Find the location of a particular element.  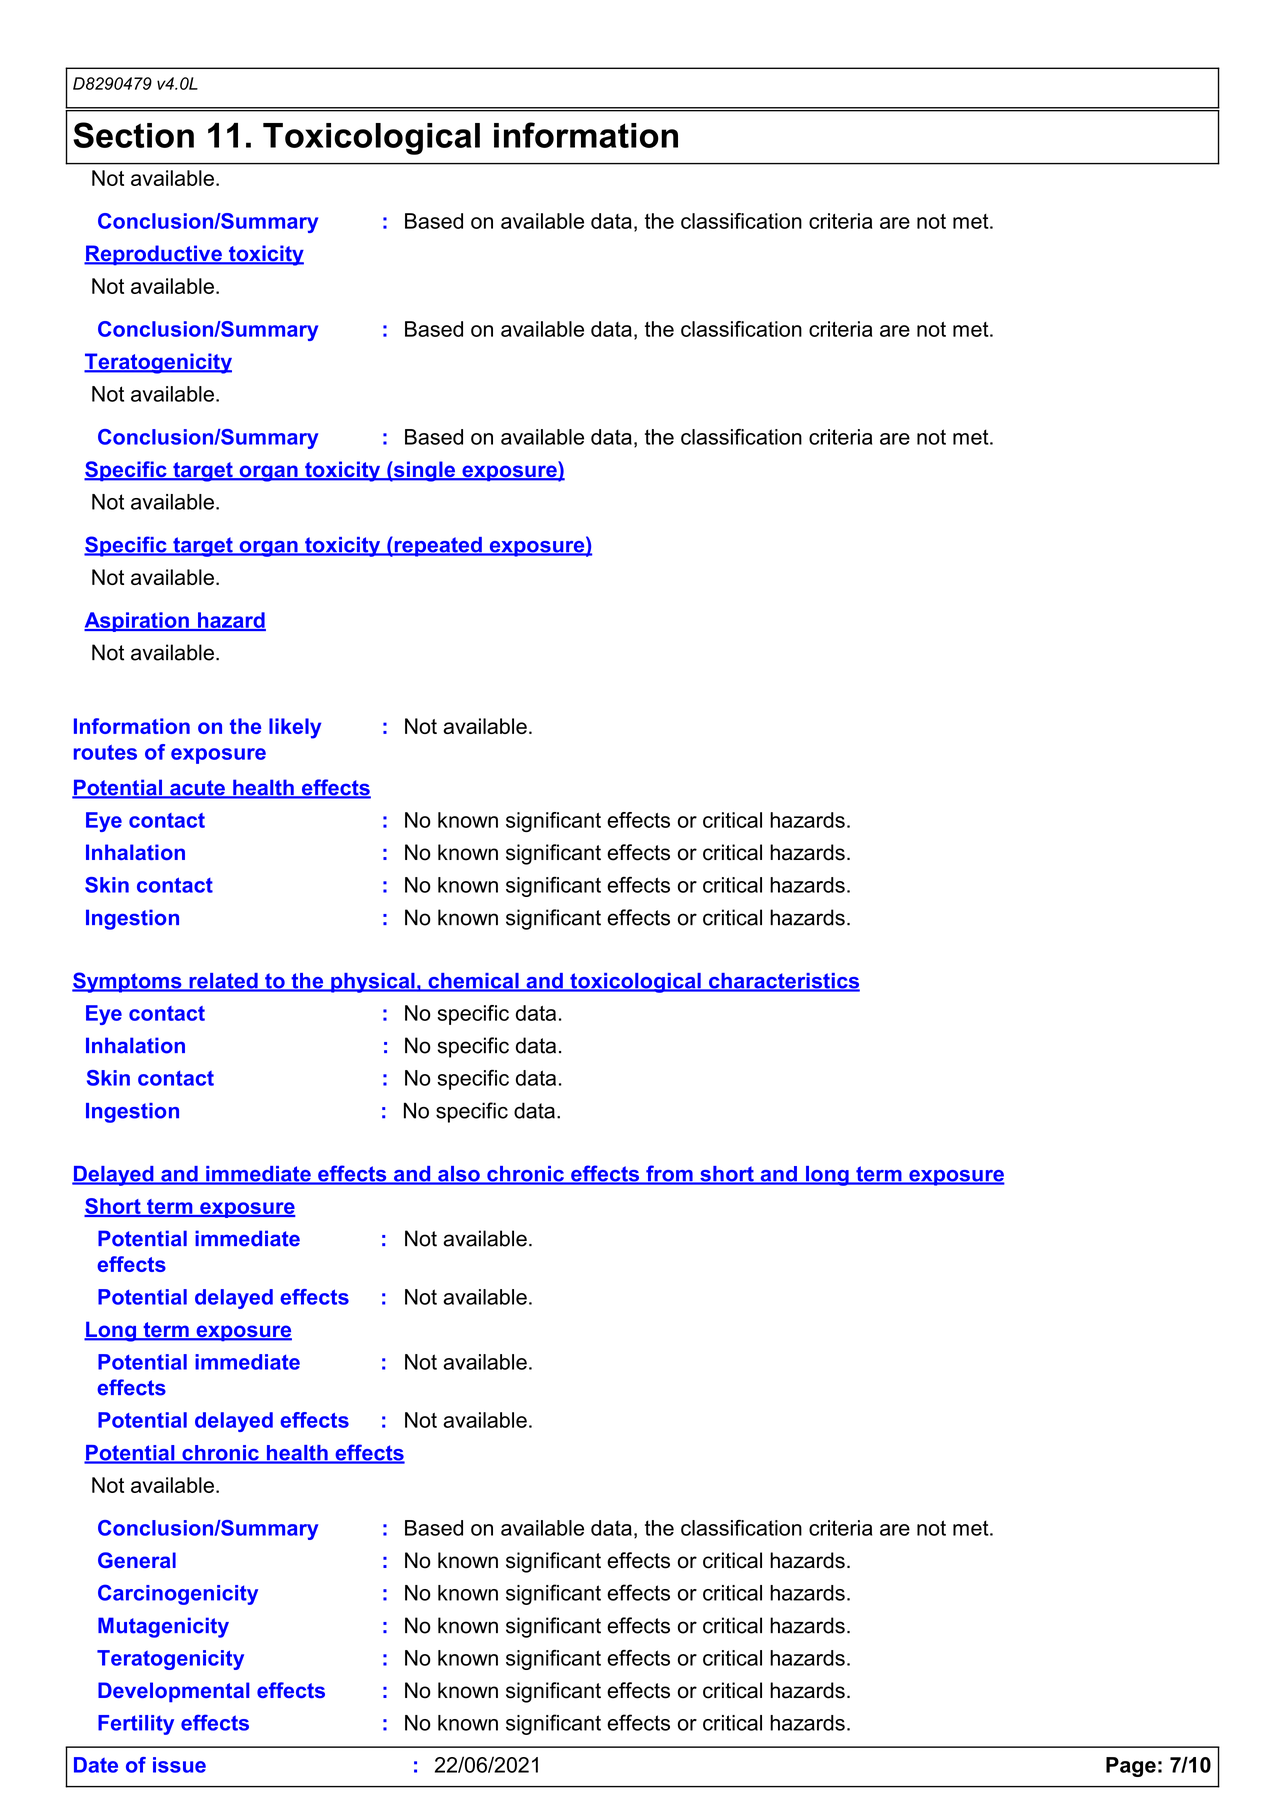

Aspiration is located at coordinates (137, 622).
